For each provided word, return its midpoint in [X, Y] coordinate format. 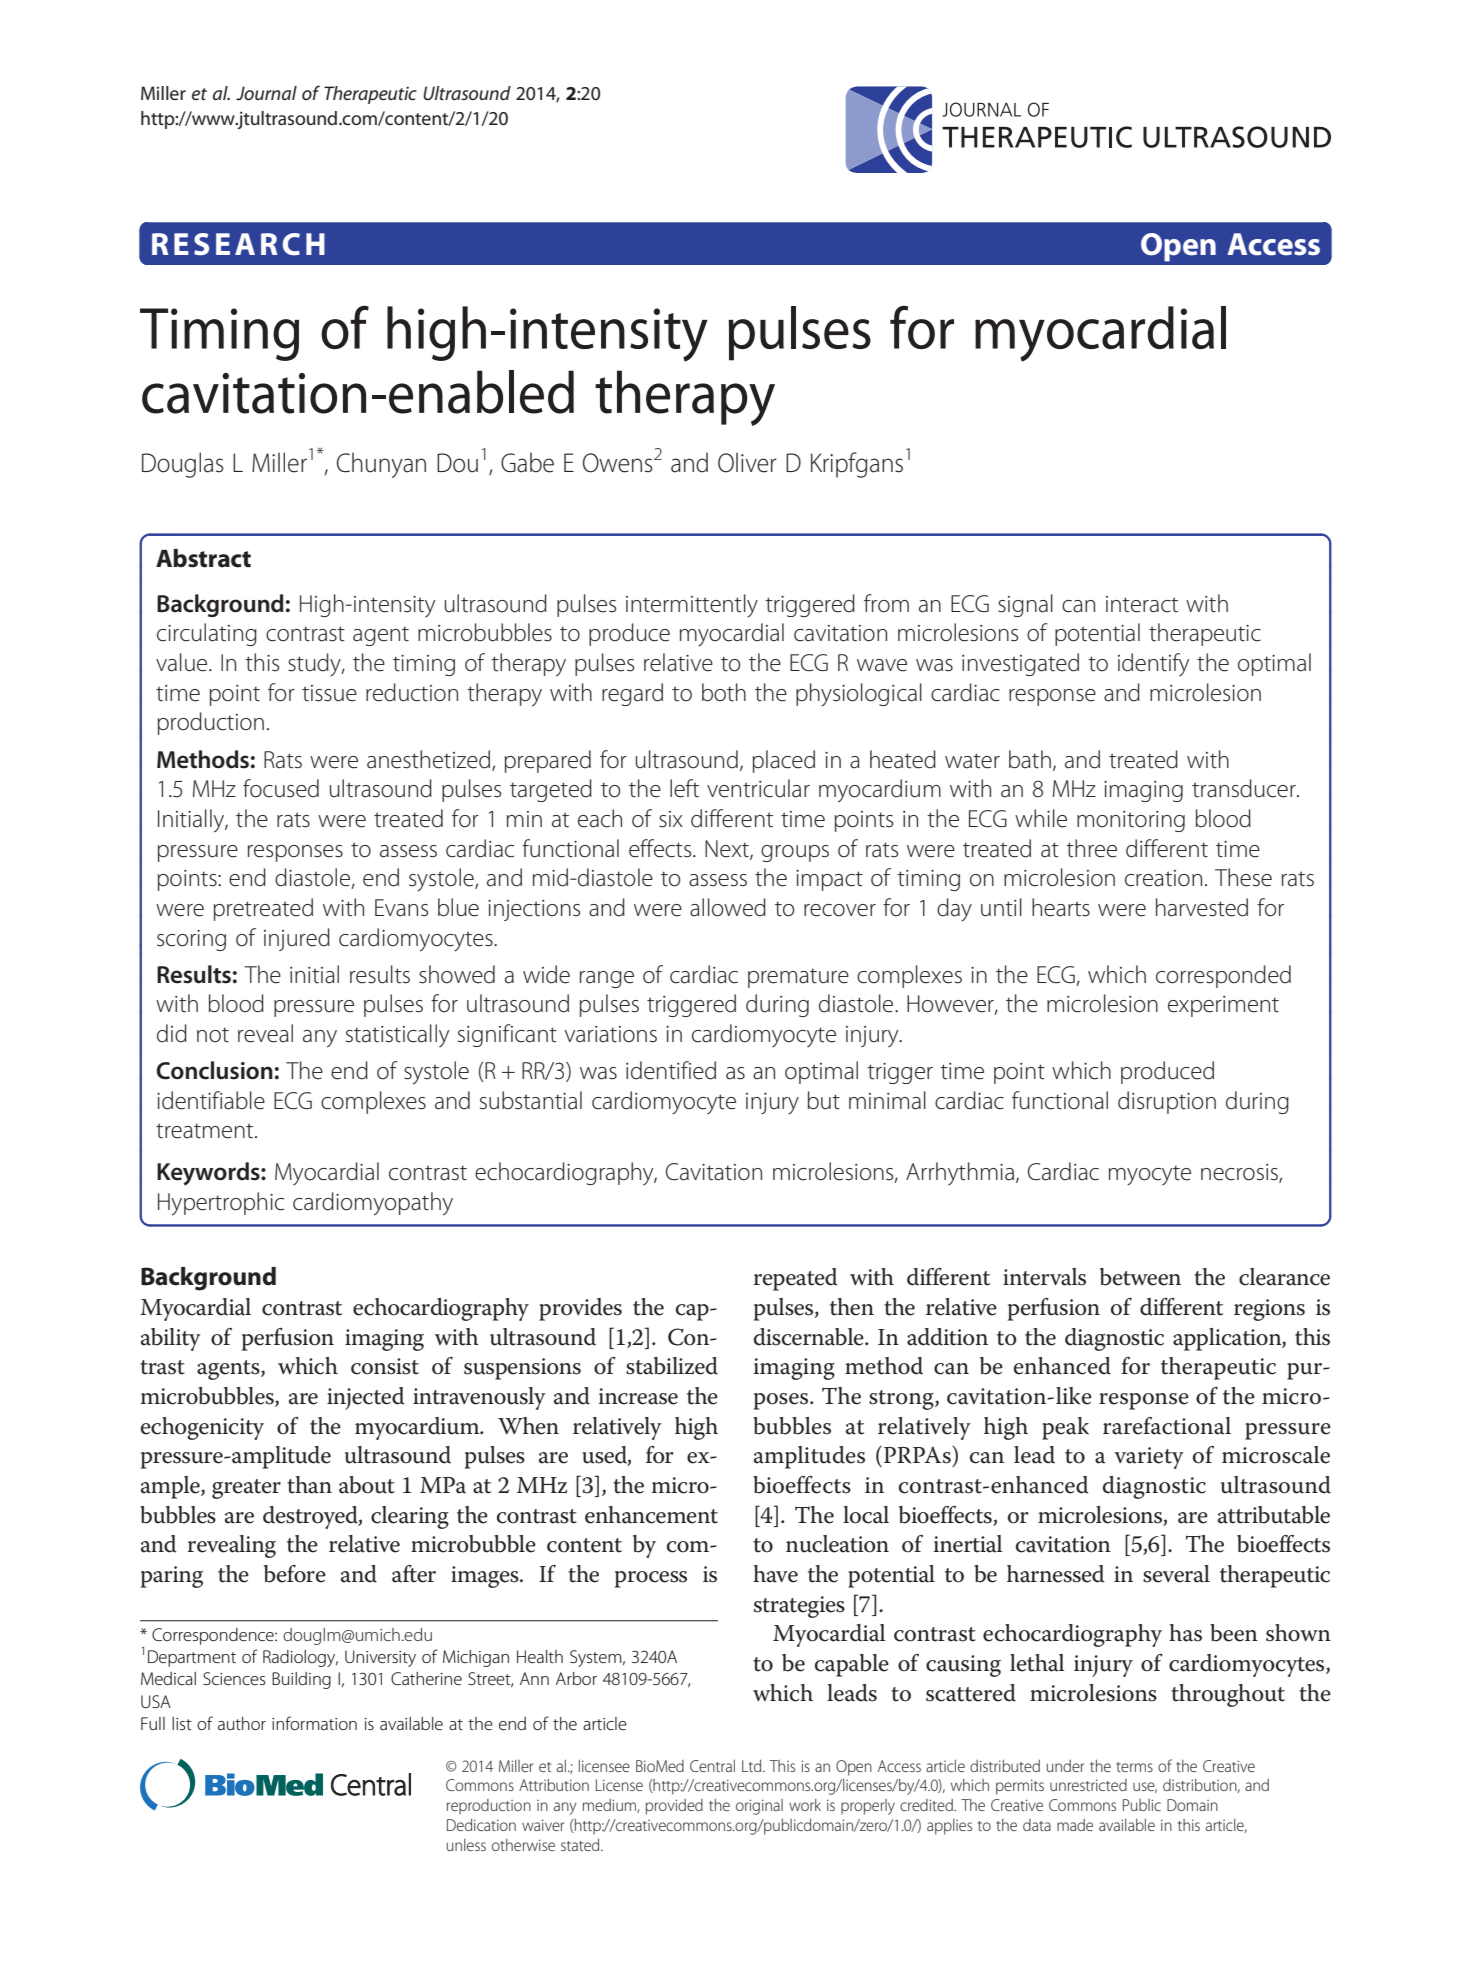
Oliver [747, 462]
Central [712, 1766]
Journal [266, 93]
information [314, 1723]
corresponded [1223, 976]
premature [798, 978]
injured [297, 939]
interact [1142, 604]
